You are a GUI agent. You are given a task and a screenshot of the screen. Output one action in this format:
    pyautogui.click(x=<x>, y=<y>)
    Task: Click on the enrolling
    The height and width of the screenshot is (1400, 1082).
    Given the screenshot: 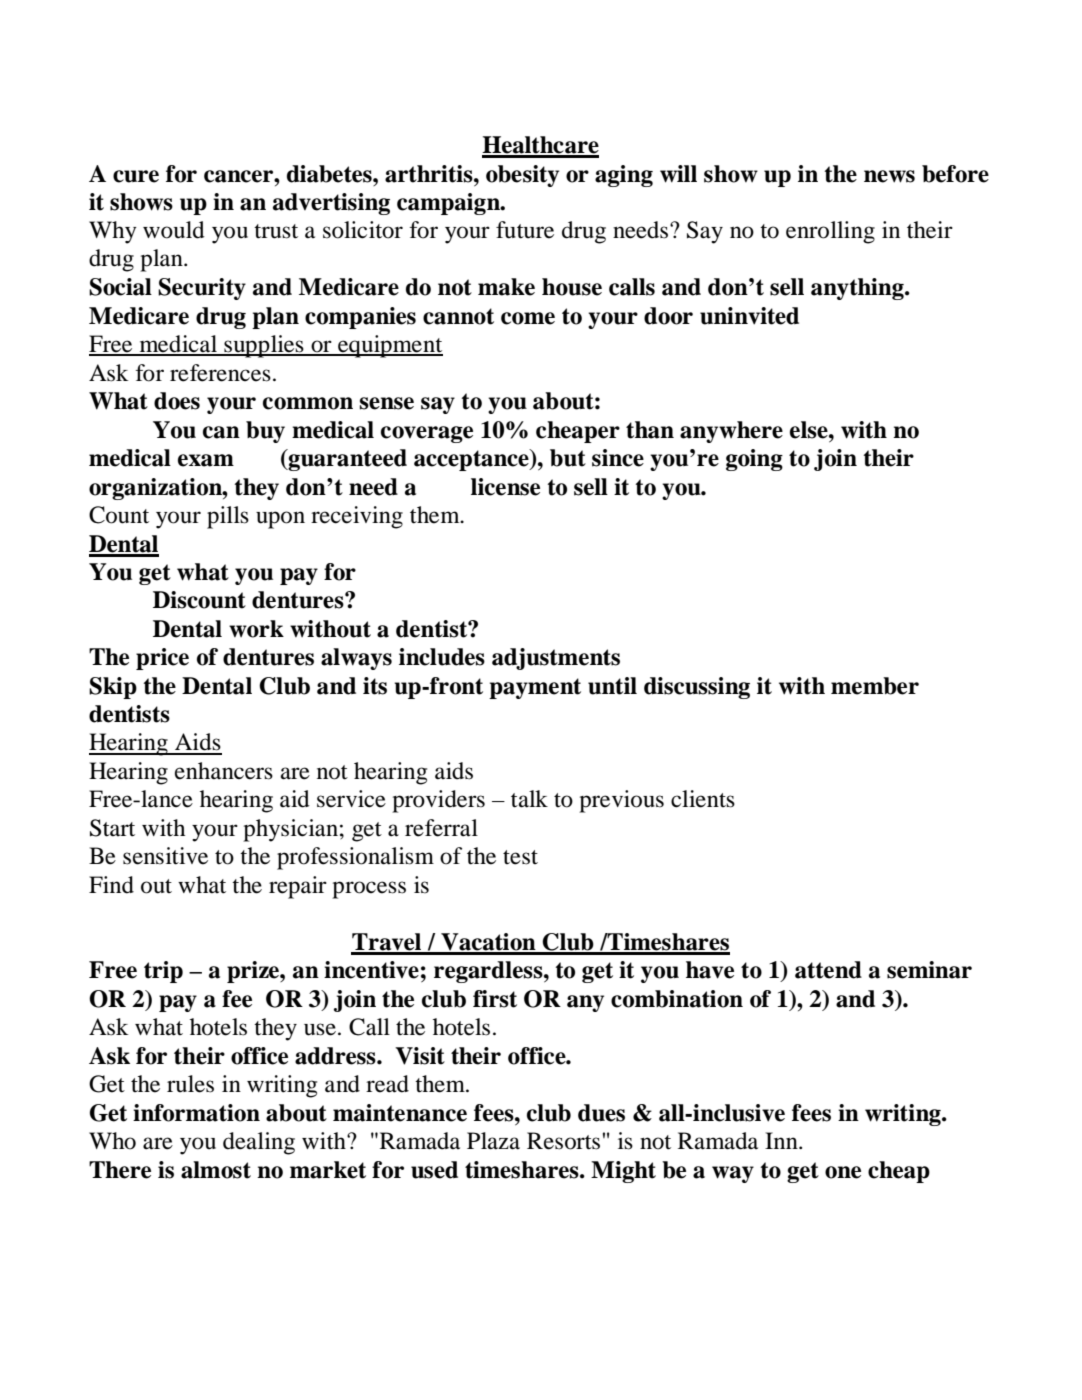 What is the action you would take?
    pyautogui.click(x=830, y=232)
